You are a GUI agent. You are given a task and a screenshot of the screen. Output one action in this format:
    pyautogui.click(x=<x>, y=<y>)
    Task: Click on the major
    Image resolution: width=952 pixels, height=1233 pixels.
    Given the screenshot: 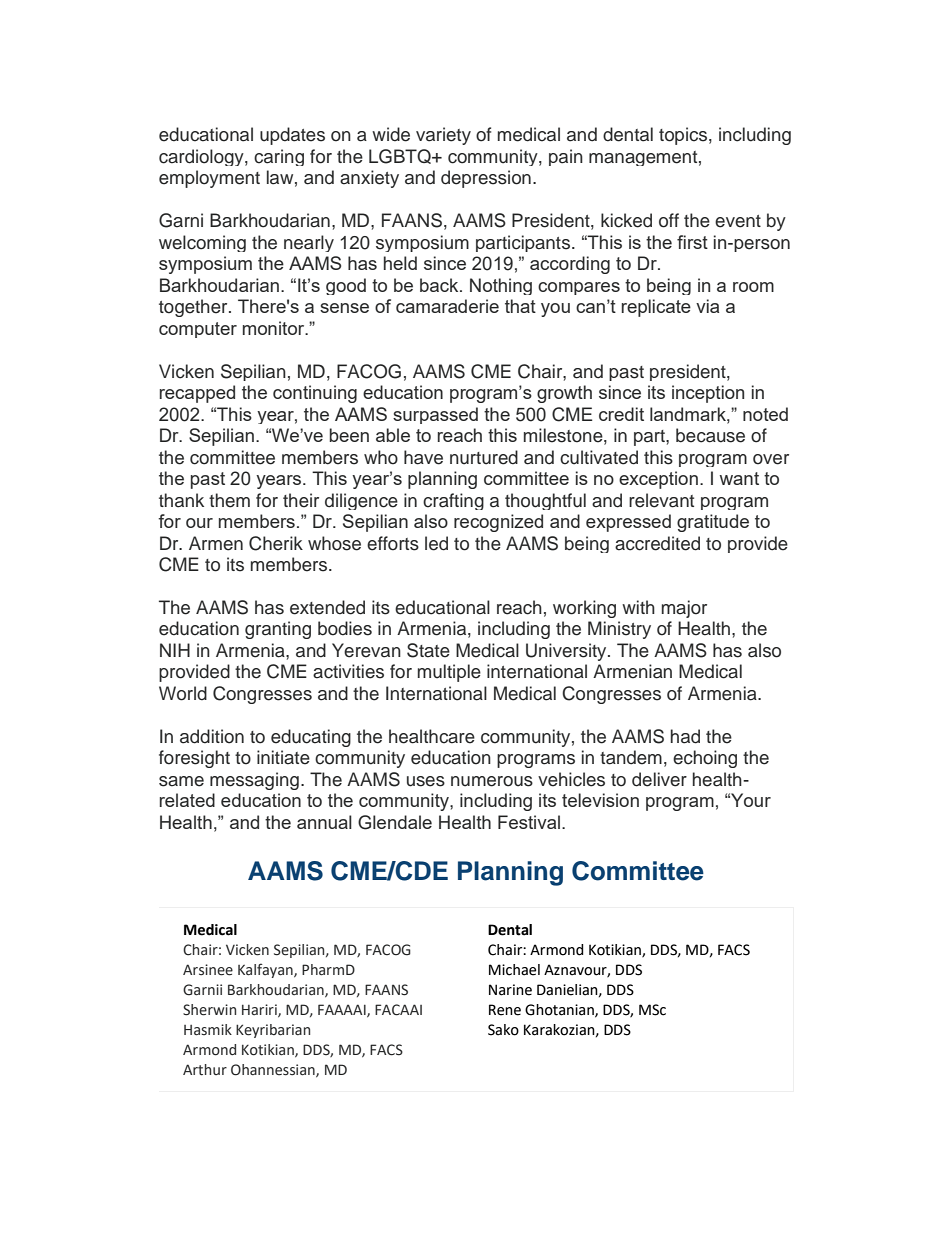 What is the action you would take?
    pyautogui.click(x=684, y=609)
